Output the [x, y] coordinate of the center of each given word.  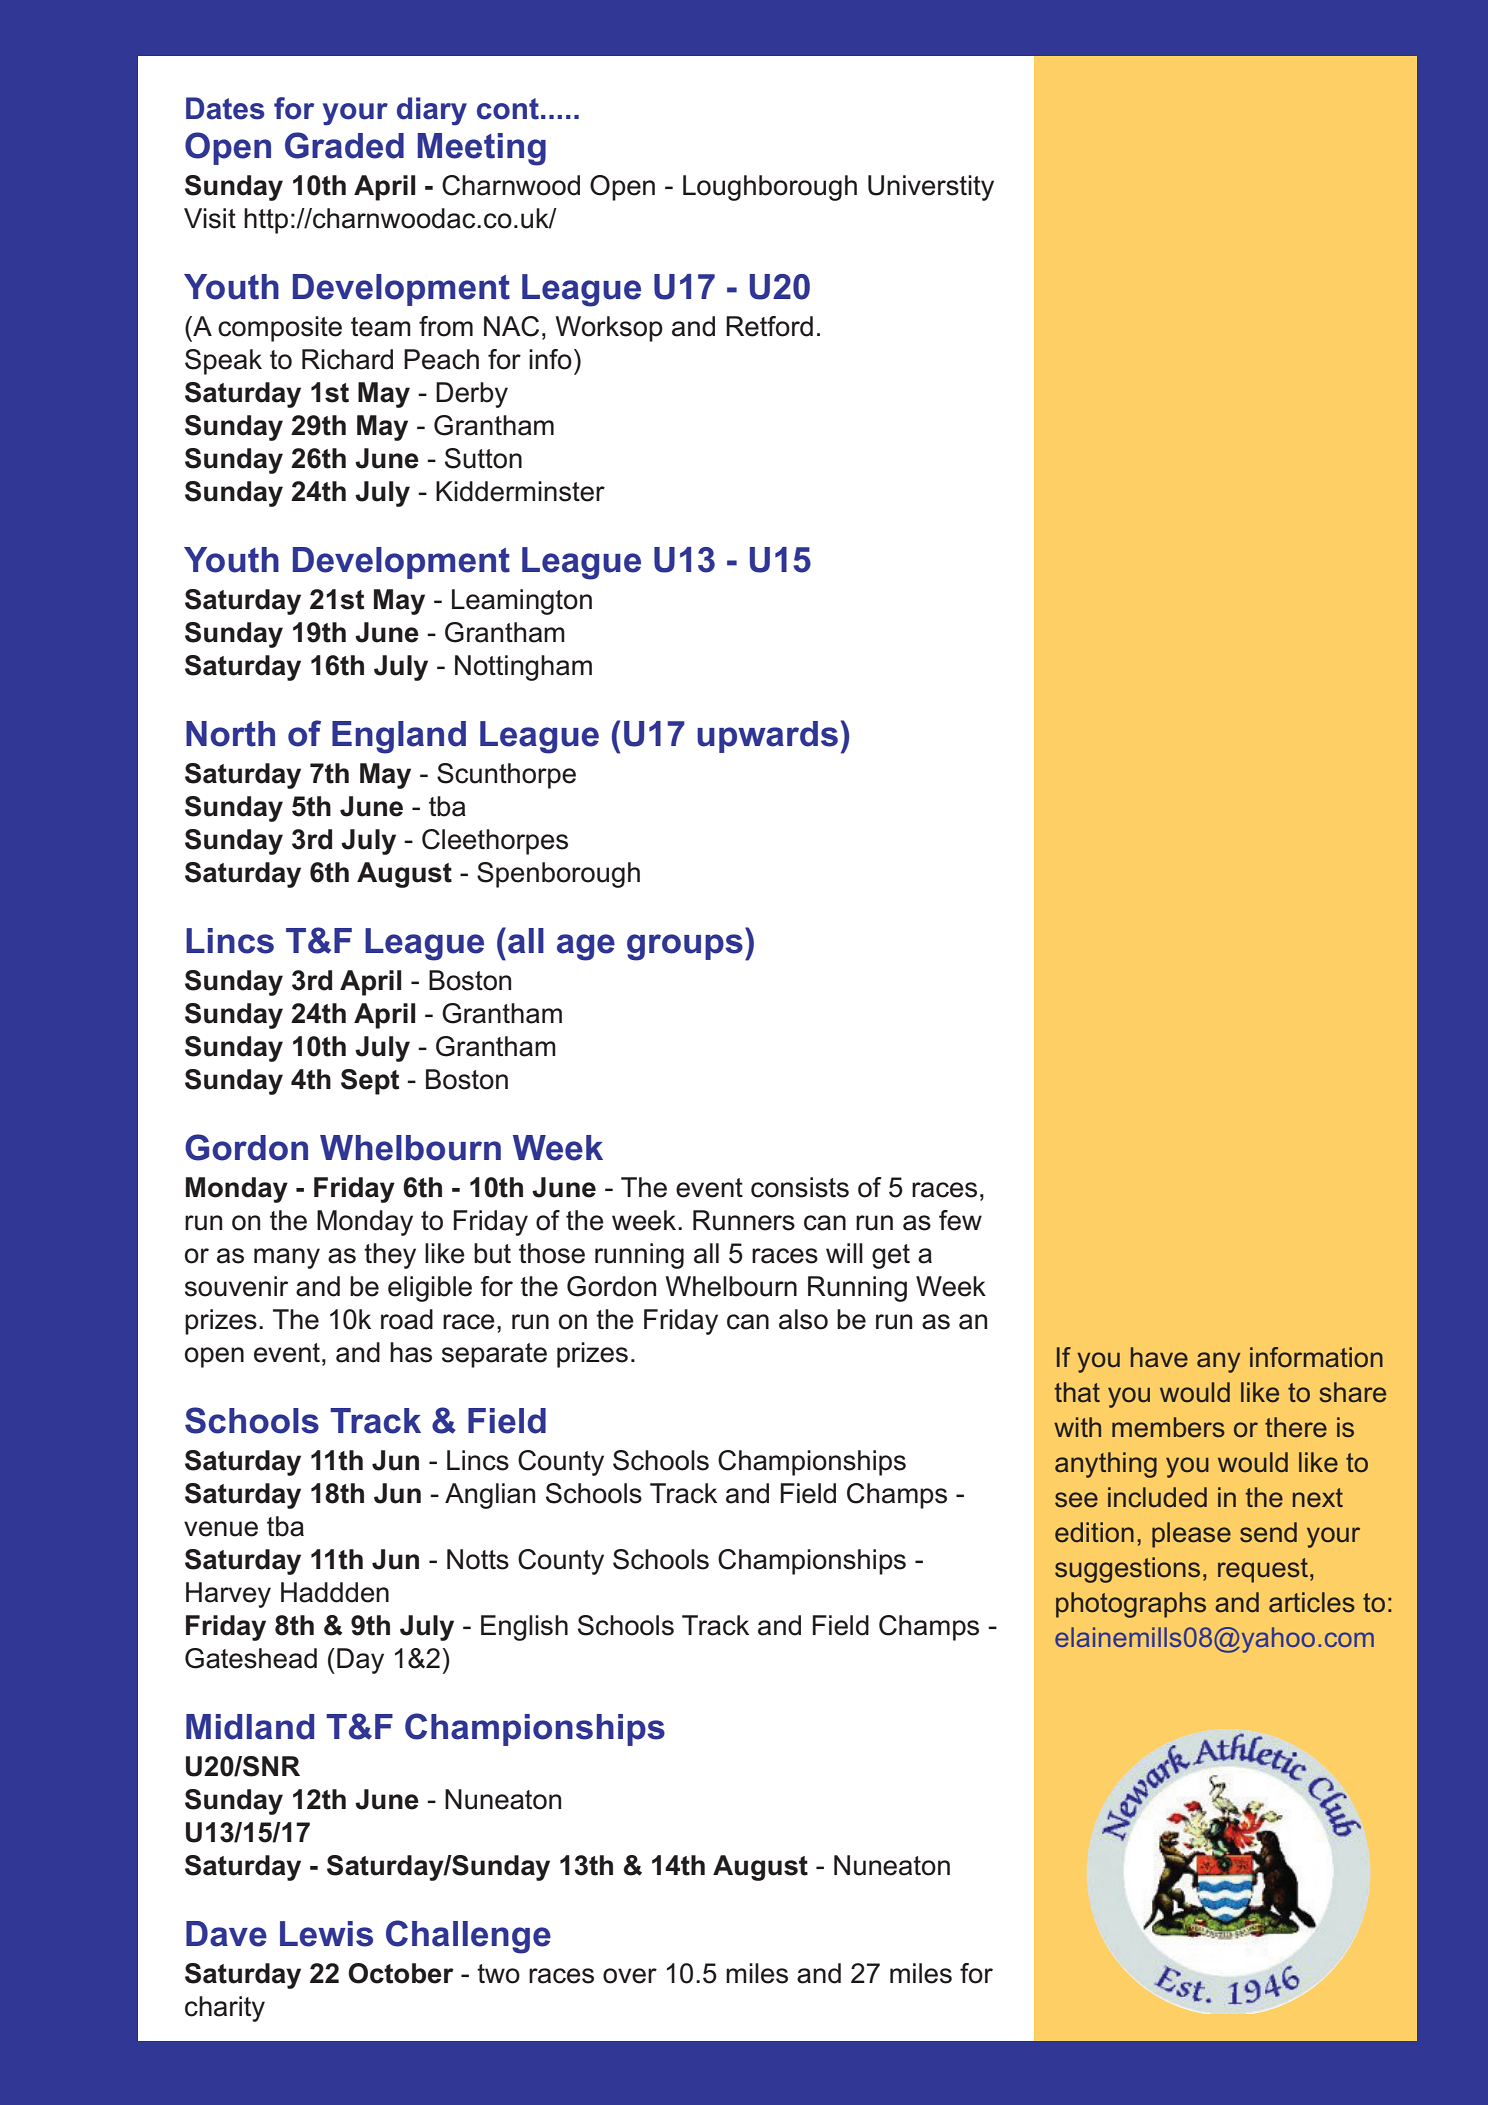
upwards [767, 737]
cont [508, 109]
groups [685, 947]
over [630, 1976]
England [399, 737]
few [960, 1220]
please [1191, 1535]
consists [800, 1187]
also [803, 1319]
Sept [370, 1082]
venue [221, 1529]
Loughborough [770, 188]
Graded [344, 145]
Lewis [326, 1934]
